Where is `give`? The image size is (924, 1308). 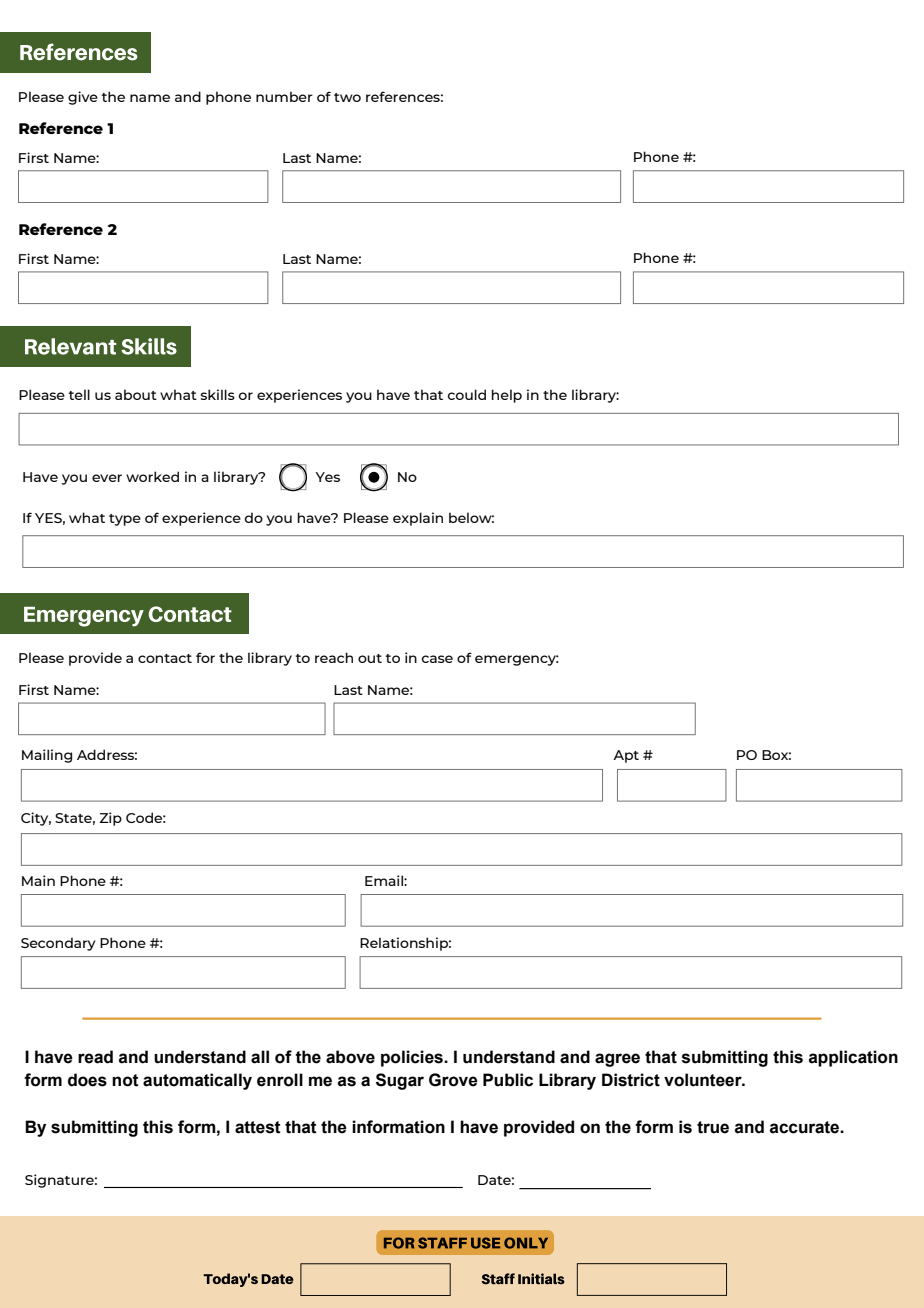 give is located at coordinates (83, 98).
